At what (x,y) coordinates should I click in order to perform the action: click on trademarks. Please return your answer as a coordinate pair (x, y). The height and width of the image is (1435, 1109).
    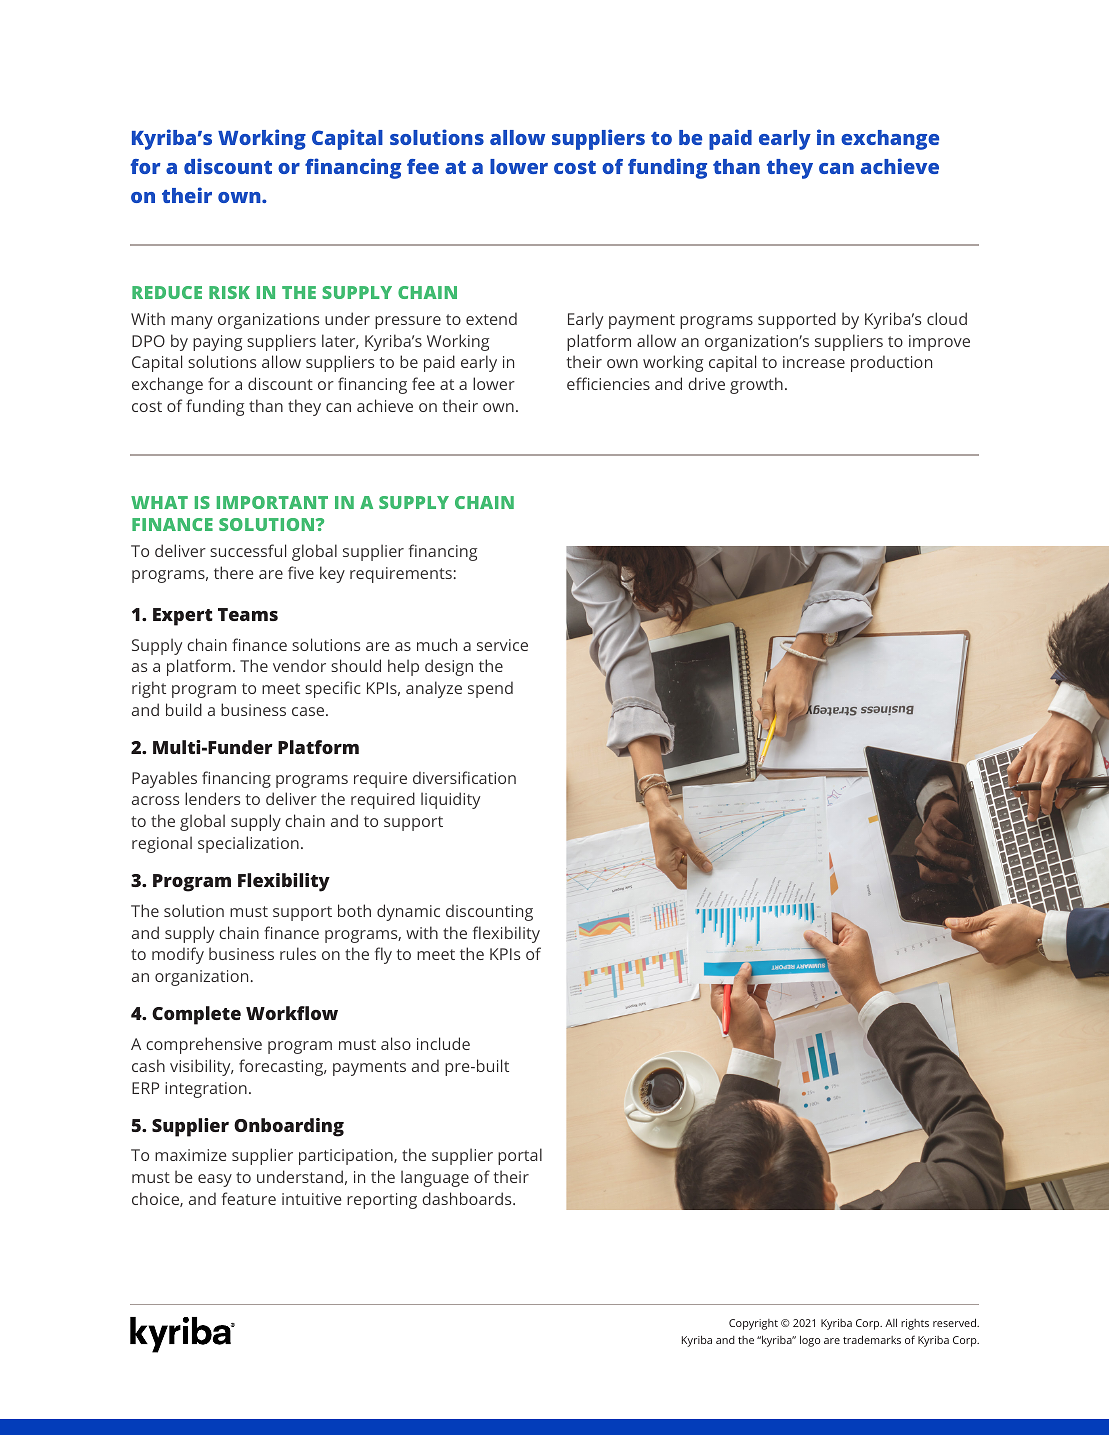
    Looking at the image, I should click on (872, 1339).
